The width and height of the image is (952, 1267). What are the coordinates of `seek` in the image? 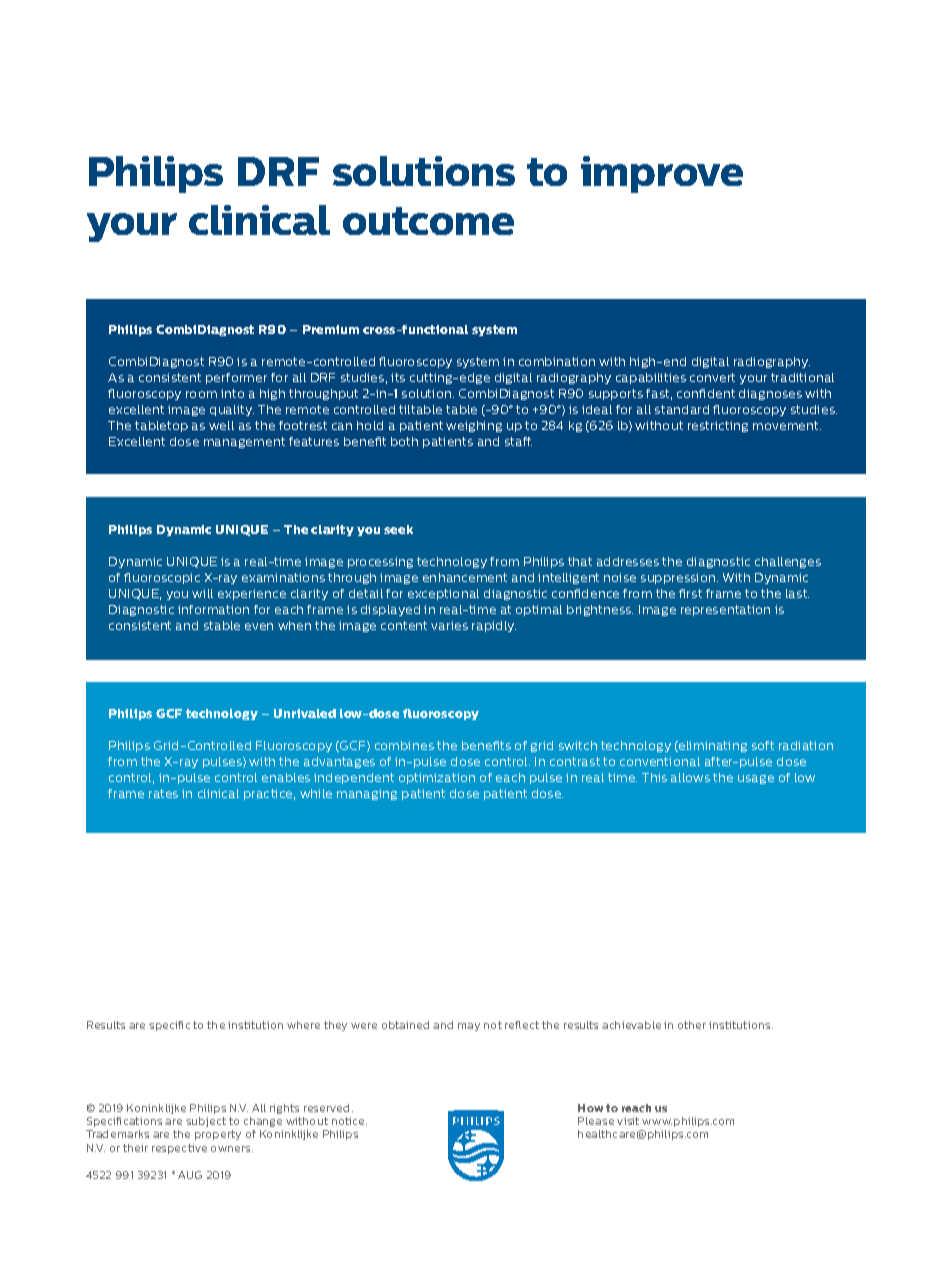 It's located at (398, 529).
